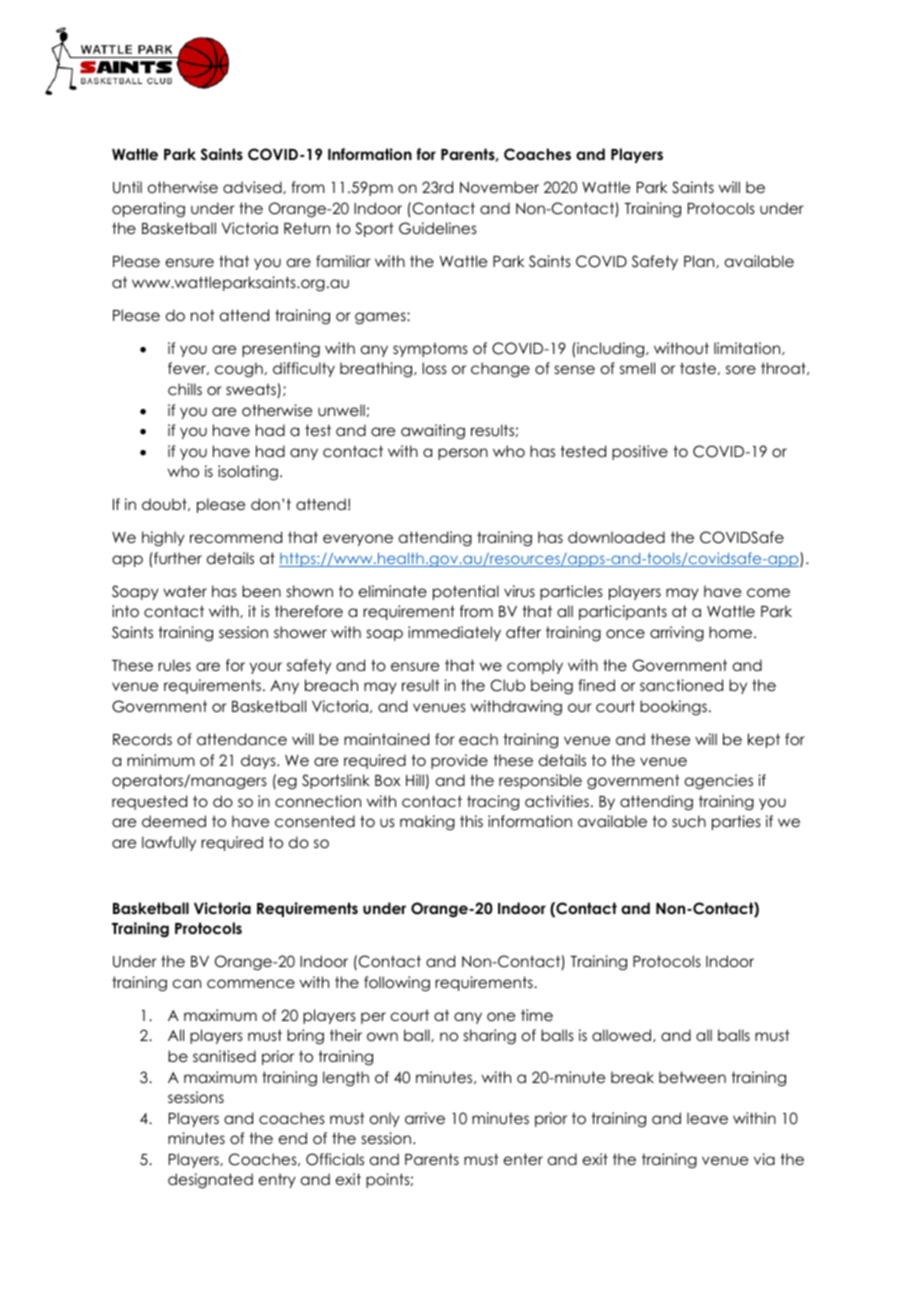 The height and width of the screenshot is (1308, 924). I want to click on water, so click(185, 591).
